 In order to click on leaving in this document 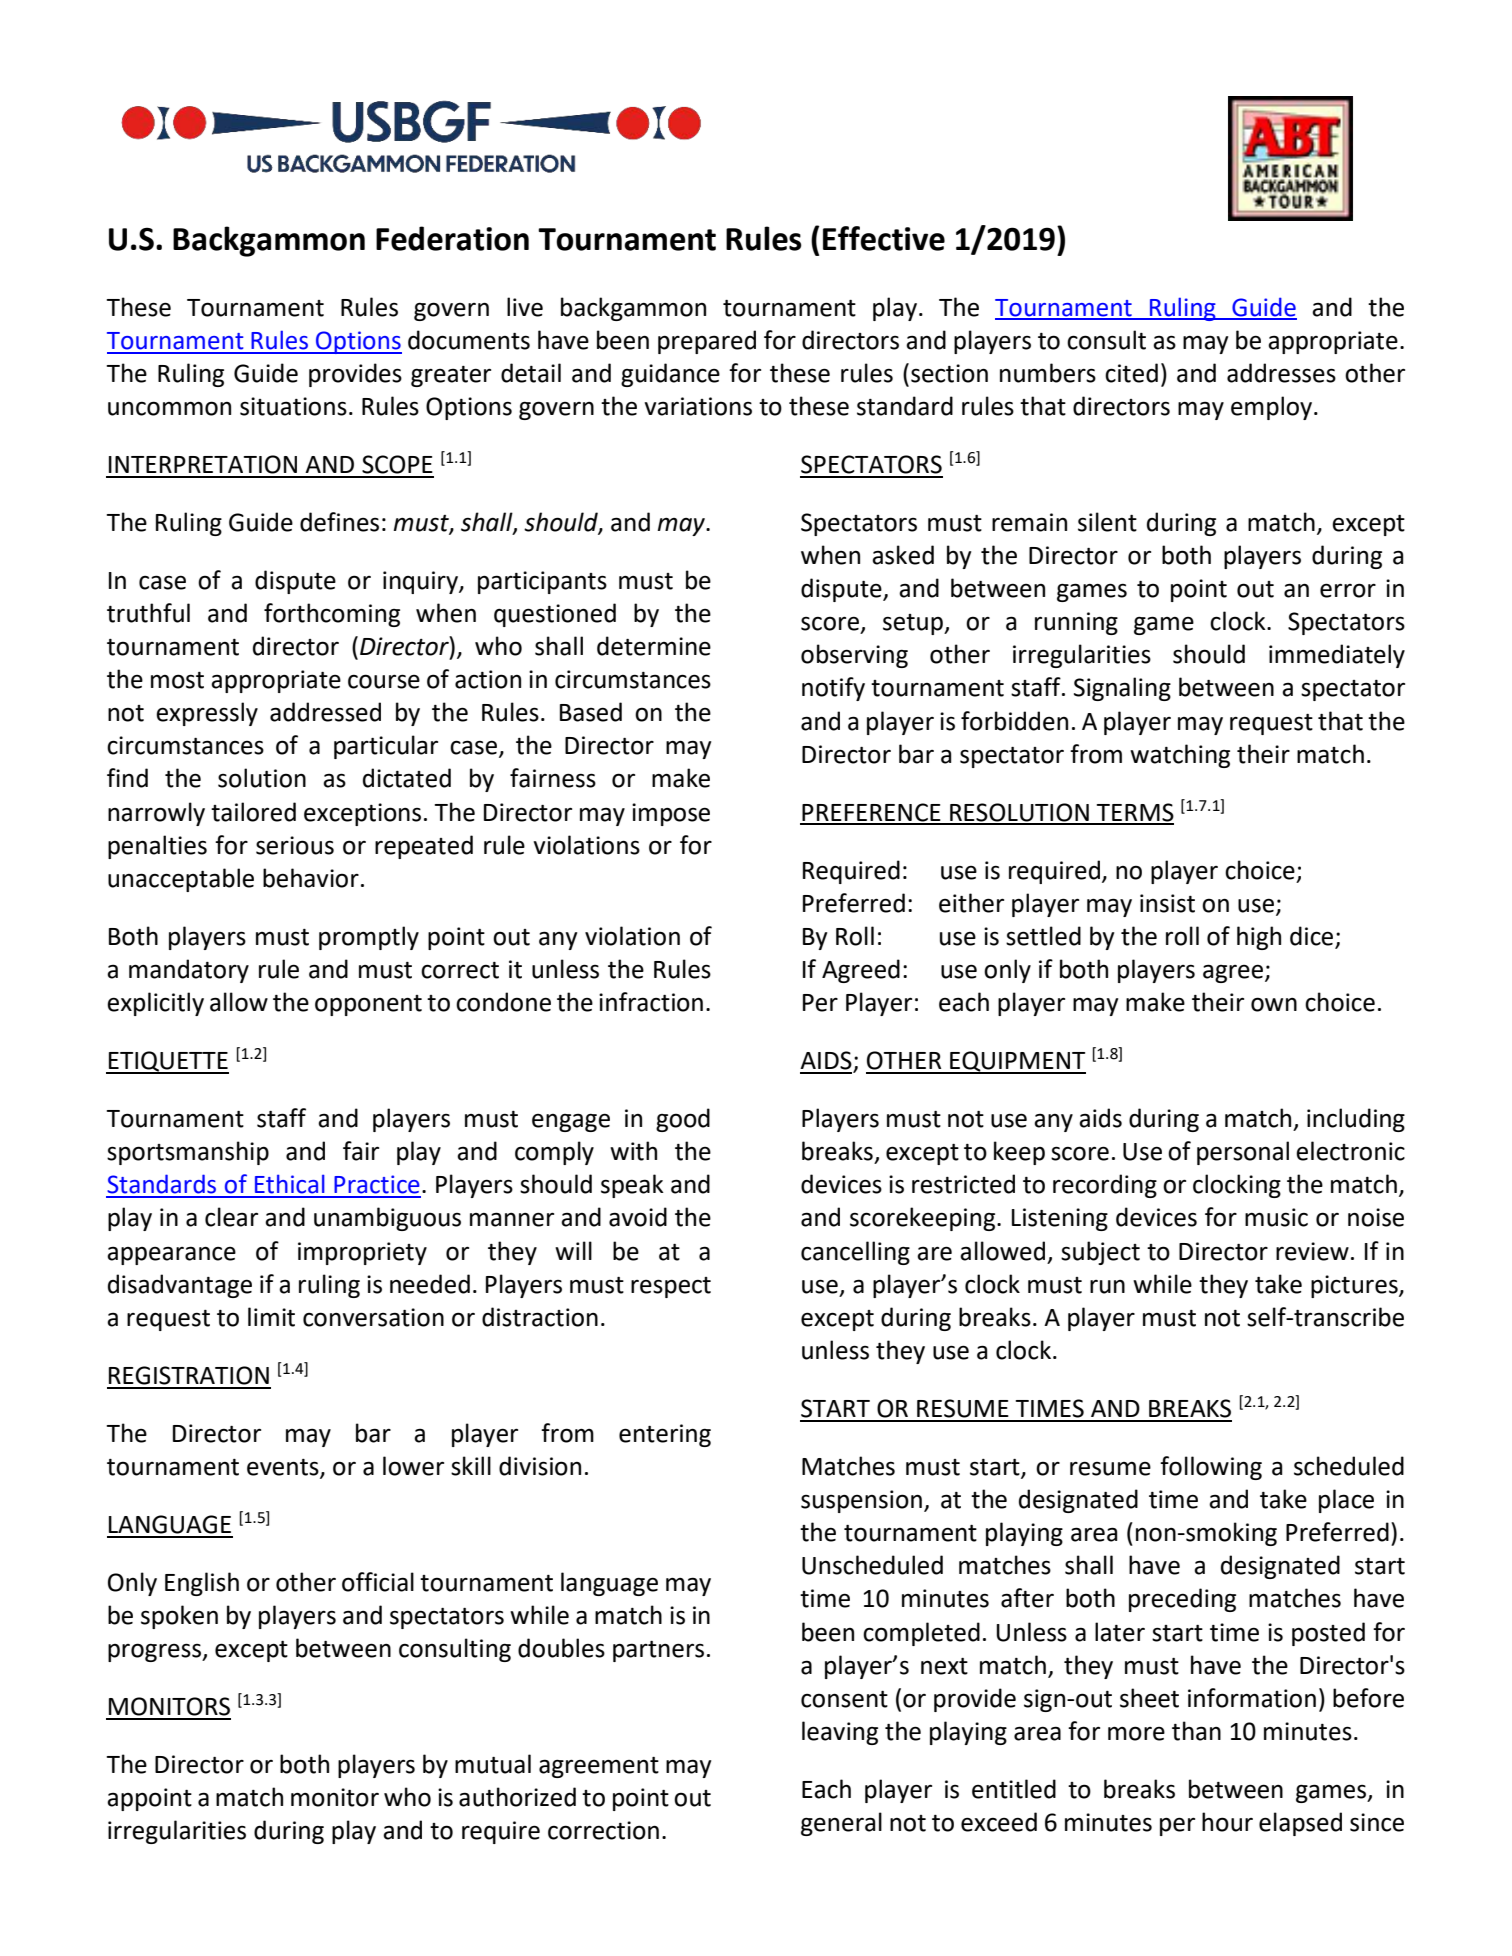, I will do `click(840, 1733)`.
